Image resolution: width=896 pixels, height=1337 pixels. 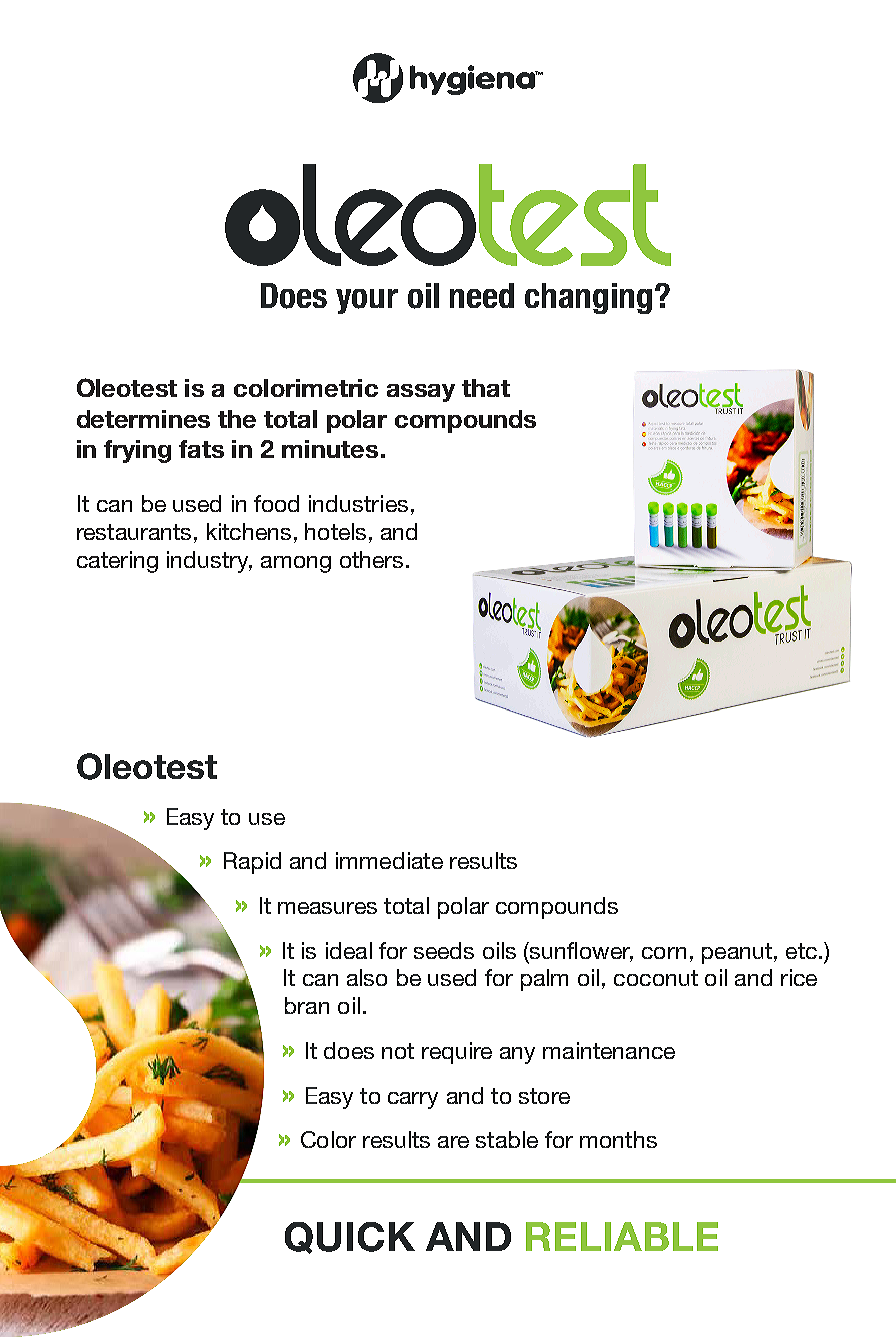 I want to click on QUICK, so click(x=350, y=1238).
